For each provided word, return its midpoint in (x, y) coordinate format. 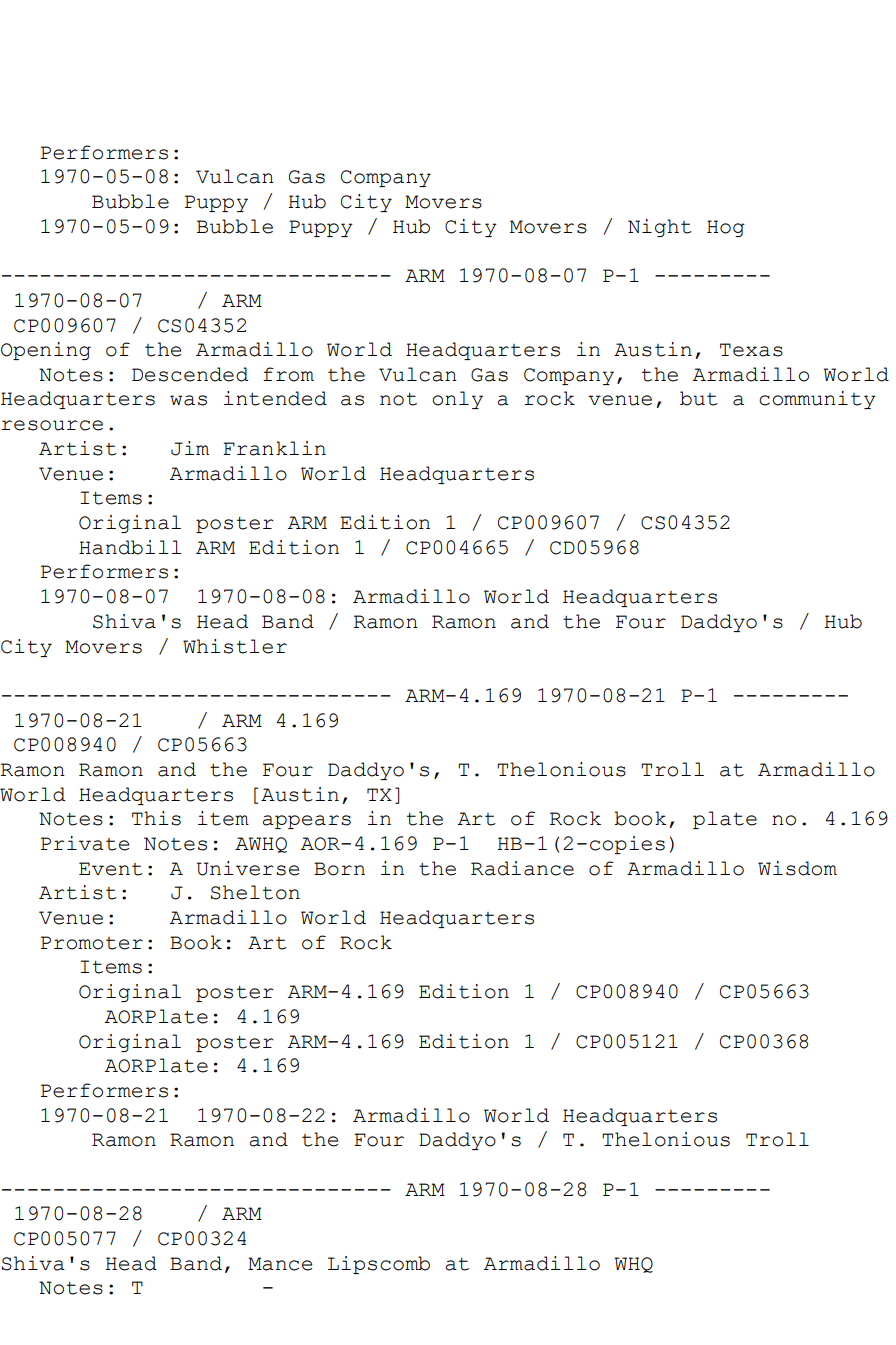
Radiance (522, 868)
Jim (190, 448)
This (156, 818)
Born (339, 869)
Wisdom (797, 868)
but (699, 398)
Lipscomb (379, 1265)
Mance (280, 1264)
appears (306, 822)
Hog (726, 228)
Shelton (255, 892)
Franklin (274, 448)
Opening (46, 351)
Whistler (235, 646)
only (457, 400)
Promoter (92, 943)
